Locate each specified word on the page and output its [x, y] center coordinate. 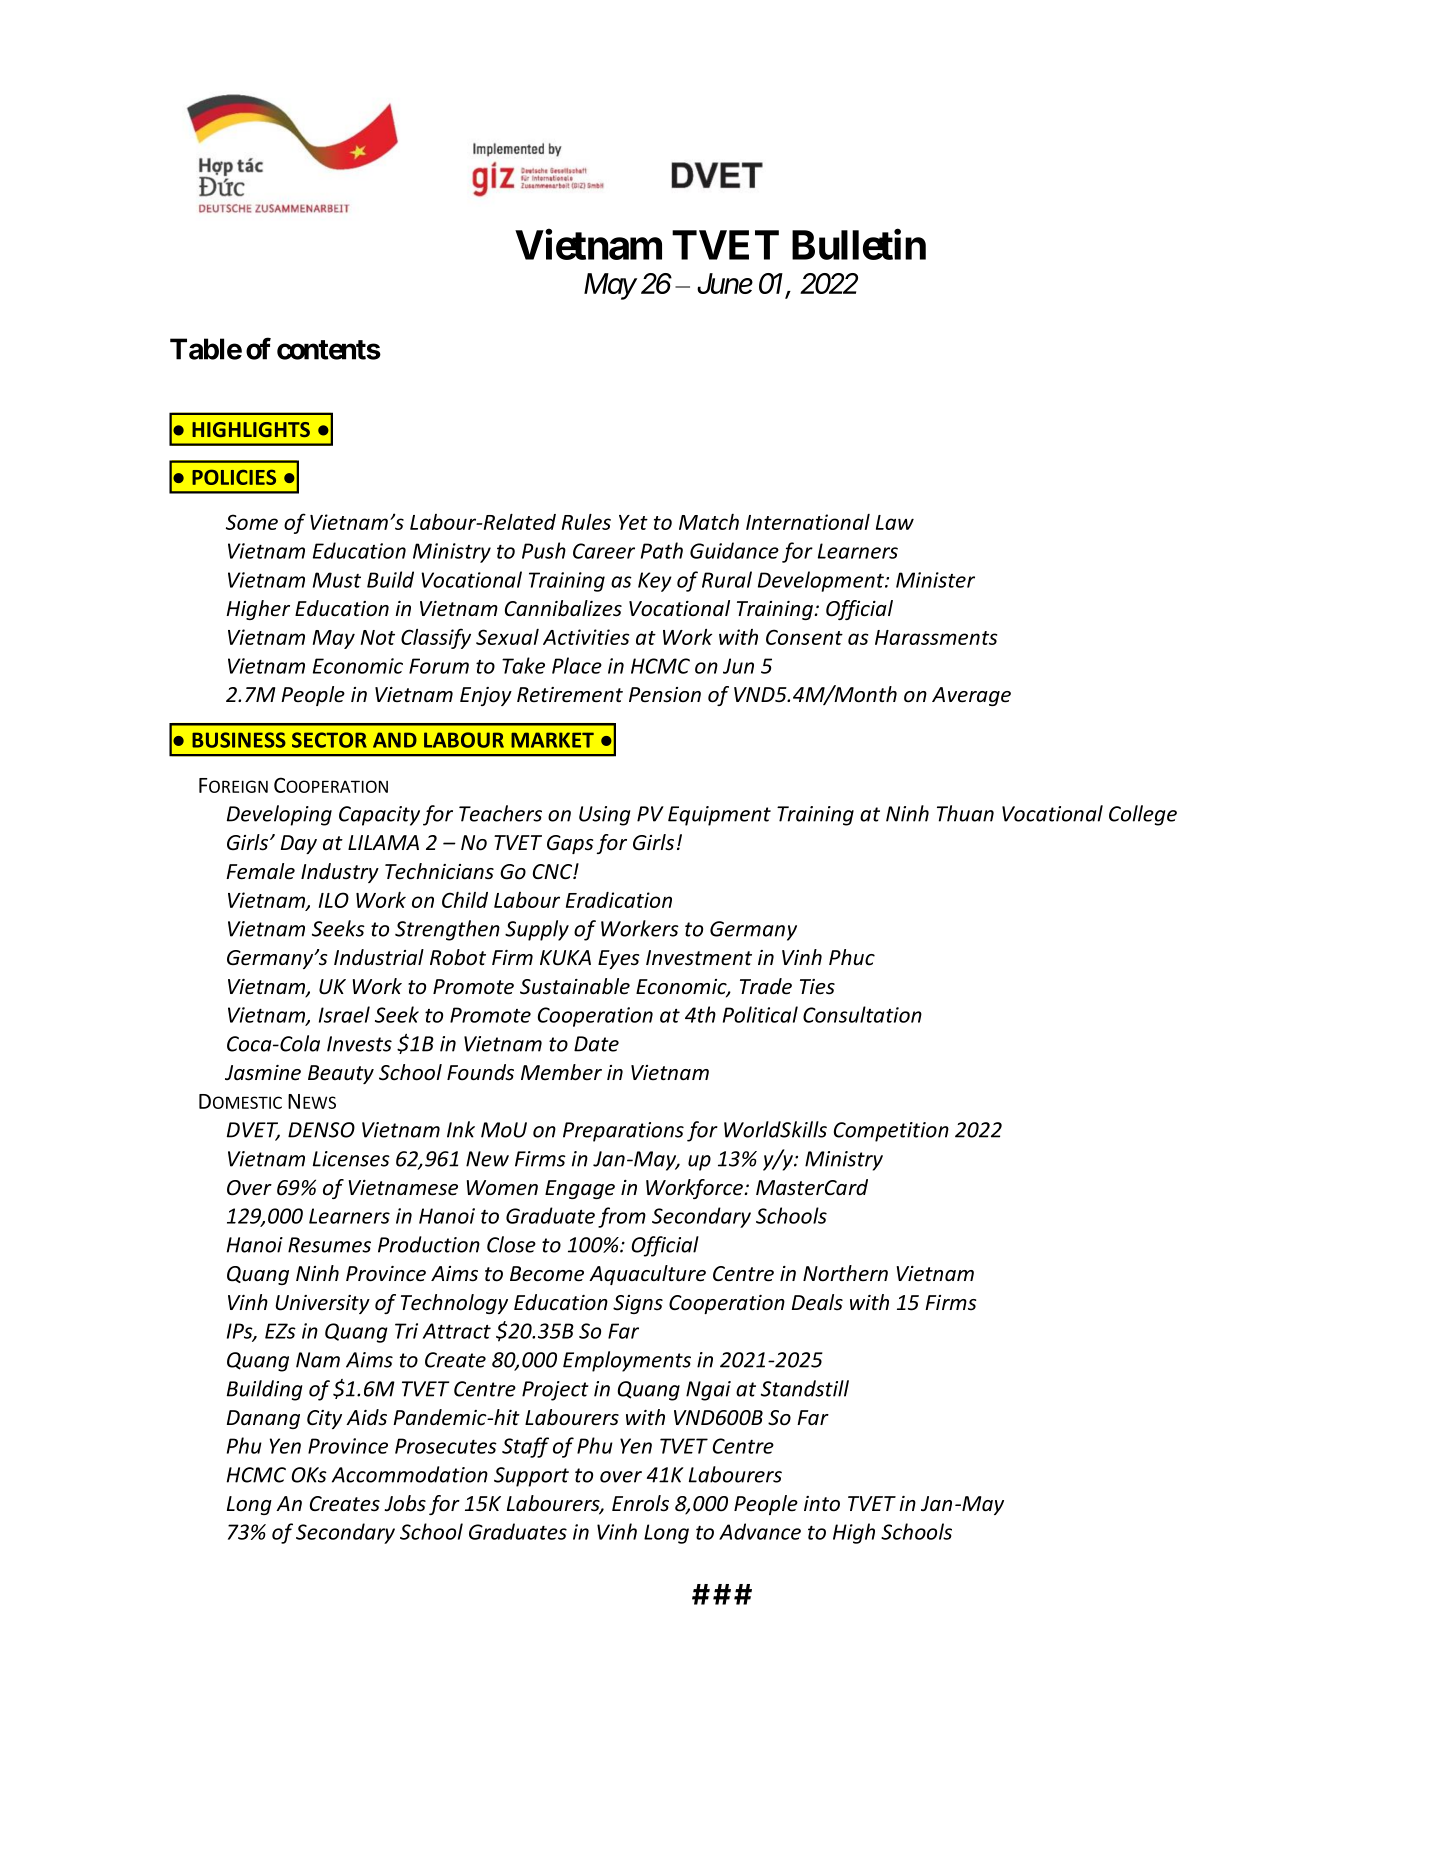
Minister [935, 580]
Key [655, 582]
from [622, 1217]
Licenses [351, 1159]
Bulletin [859, 244]
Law [895, 522]
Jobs [405, 1503]
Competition [891, 1132]
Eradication [619, 900]
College [1143, 815]
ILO [334, 900]
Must [337, 580]
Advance [760, 1531]
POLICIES [234, 477]
